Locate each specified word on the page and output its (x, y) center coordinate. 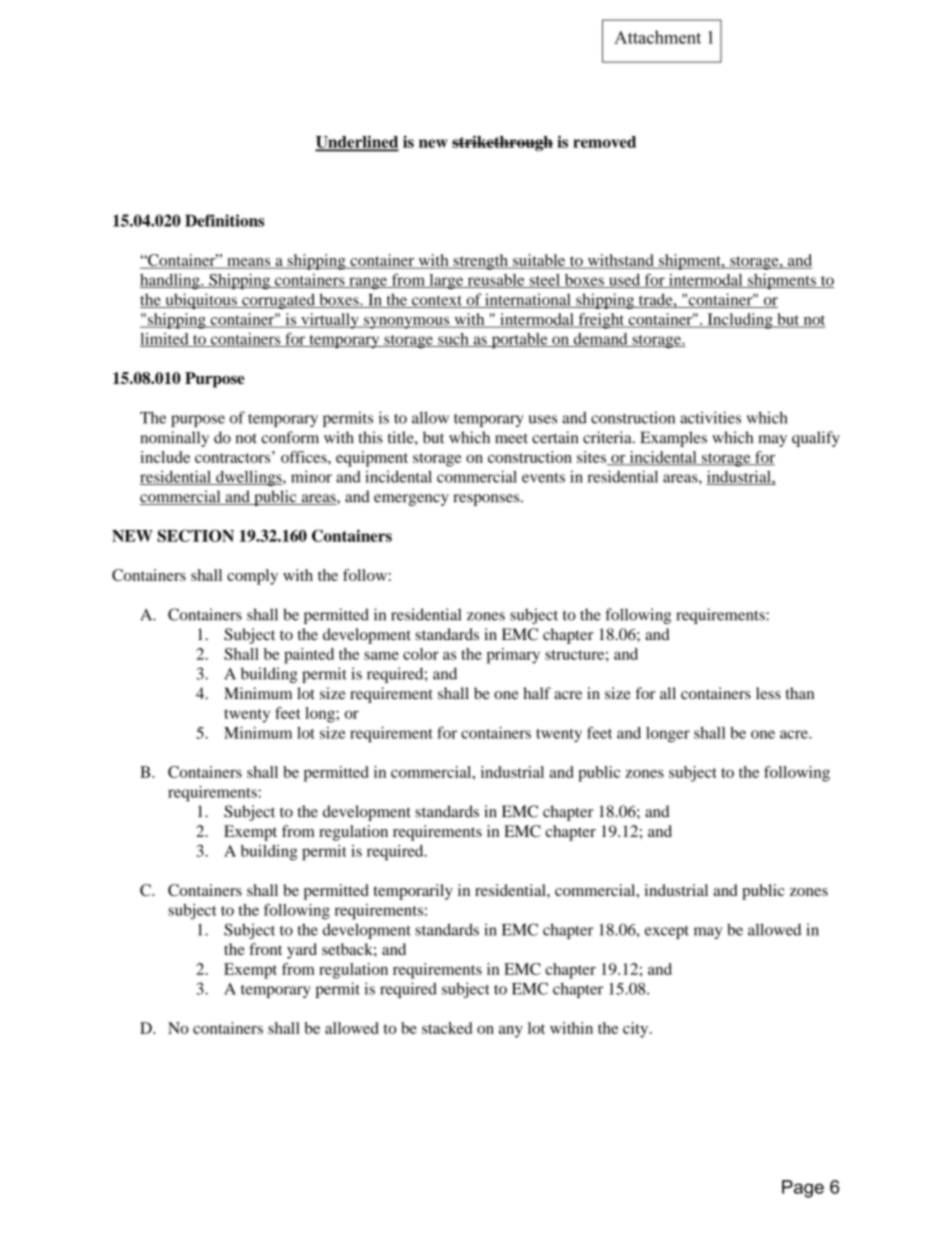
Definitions (224, 220)
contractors (234, 457)
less (768, 693)
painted (309, 656)
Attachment (657, 37)
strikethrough (502, 143)
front (265, 949)
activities (710, 417)
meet (511, 438)
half (537, 693)
